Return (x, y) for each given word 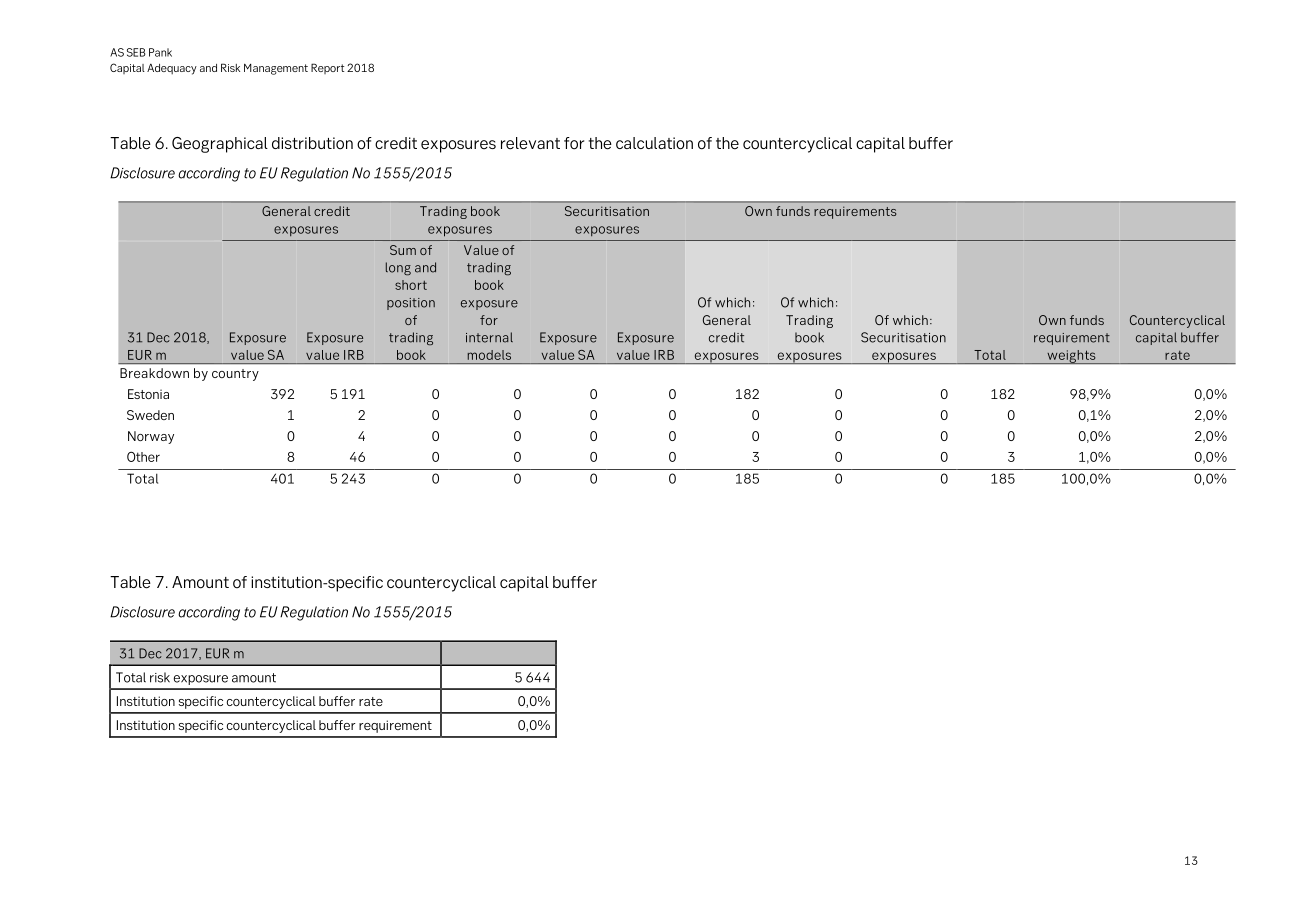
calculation (654, 143)
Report (327, 68)
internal (489, 337)
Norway (151, 437)
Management (276, 69)
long (398, 269)
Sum (403, 250)
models (489, 355)
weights (1071, 357)
